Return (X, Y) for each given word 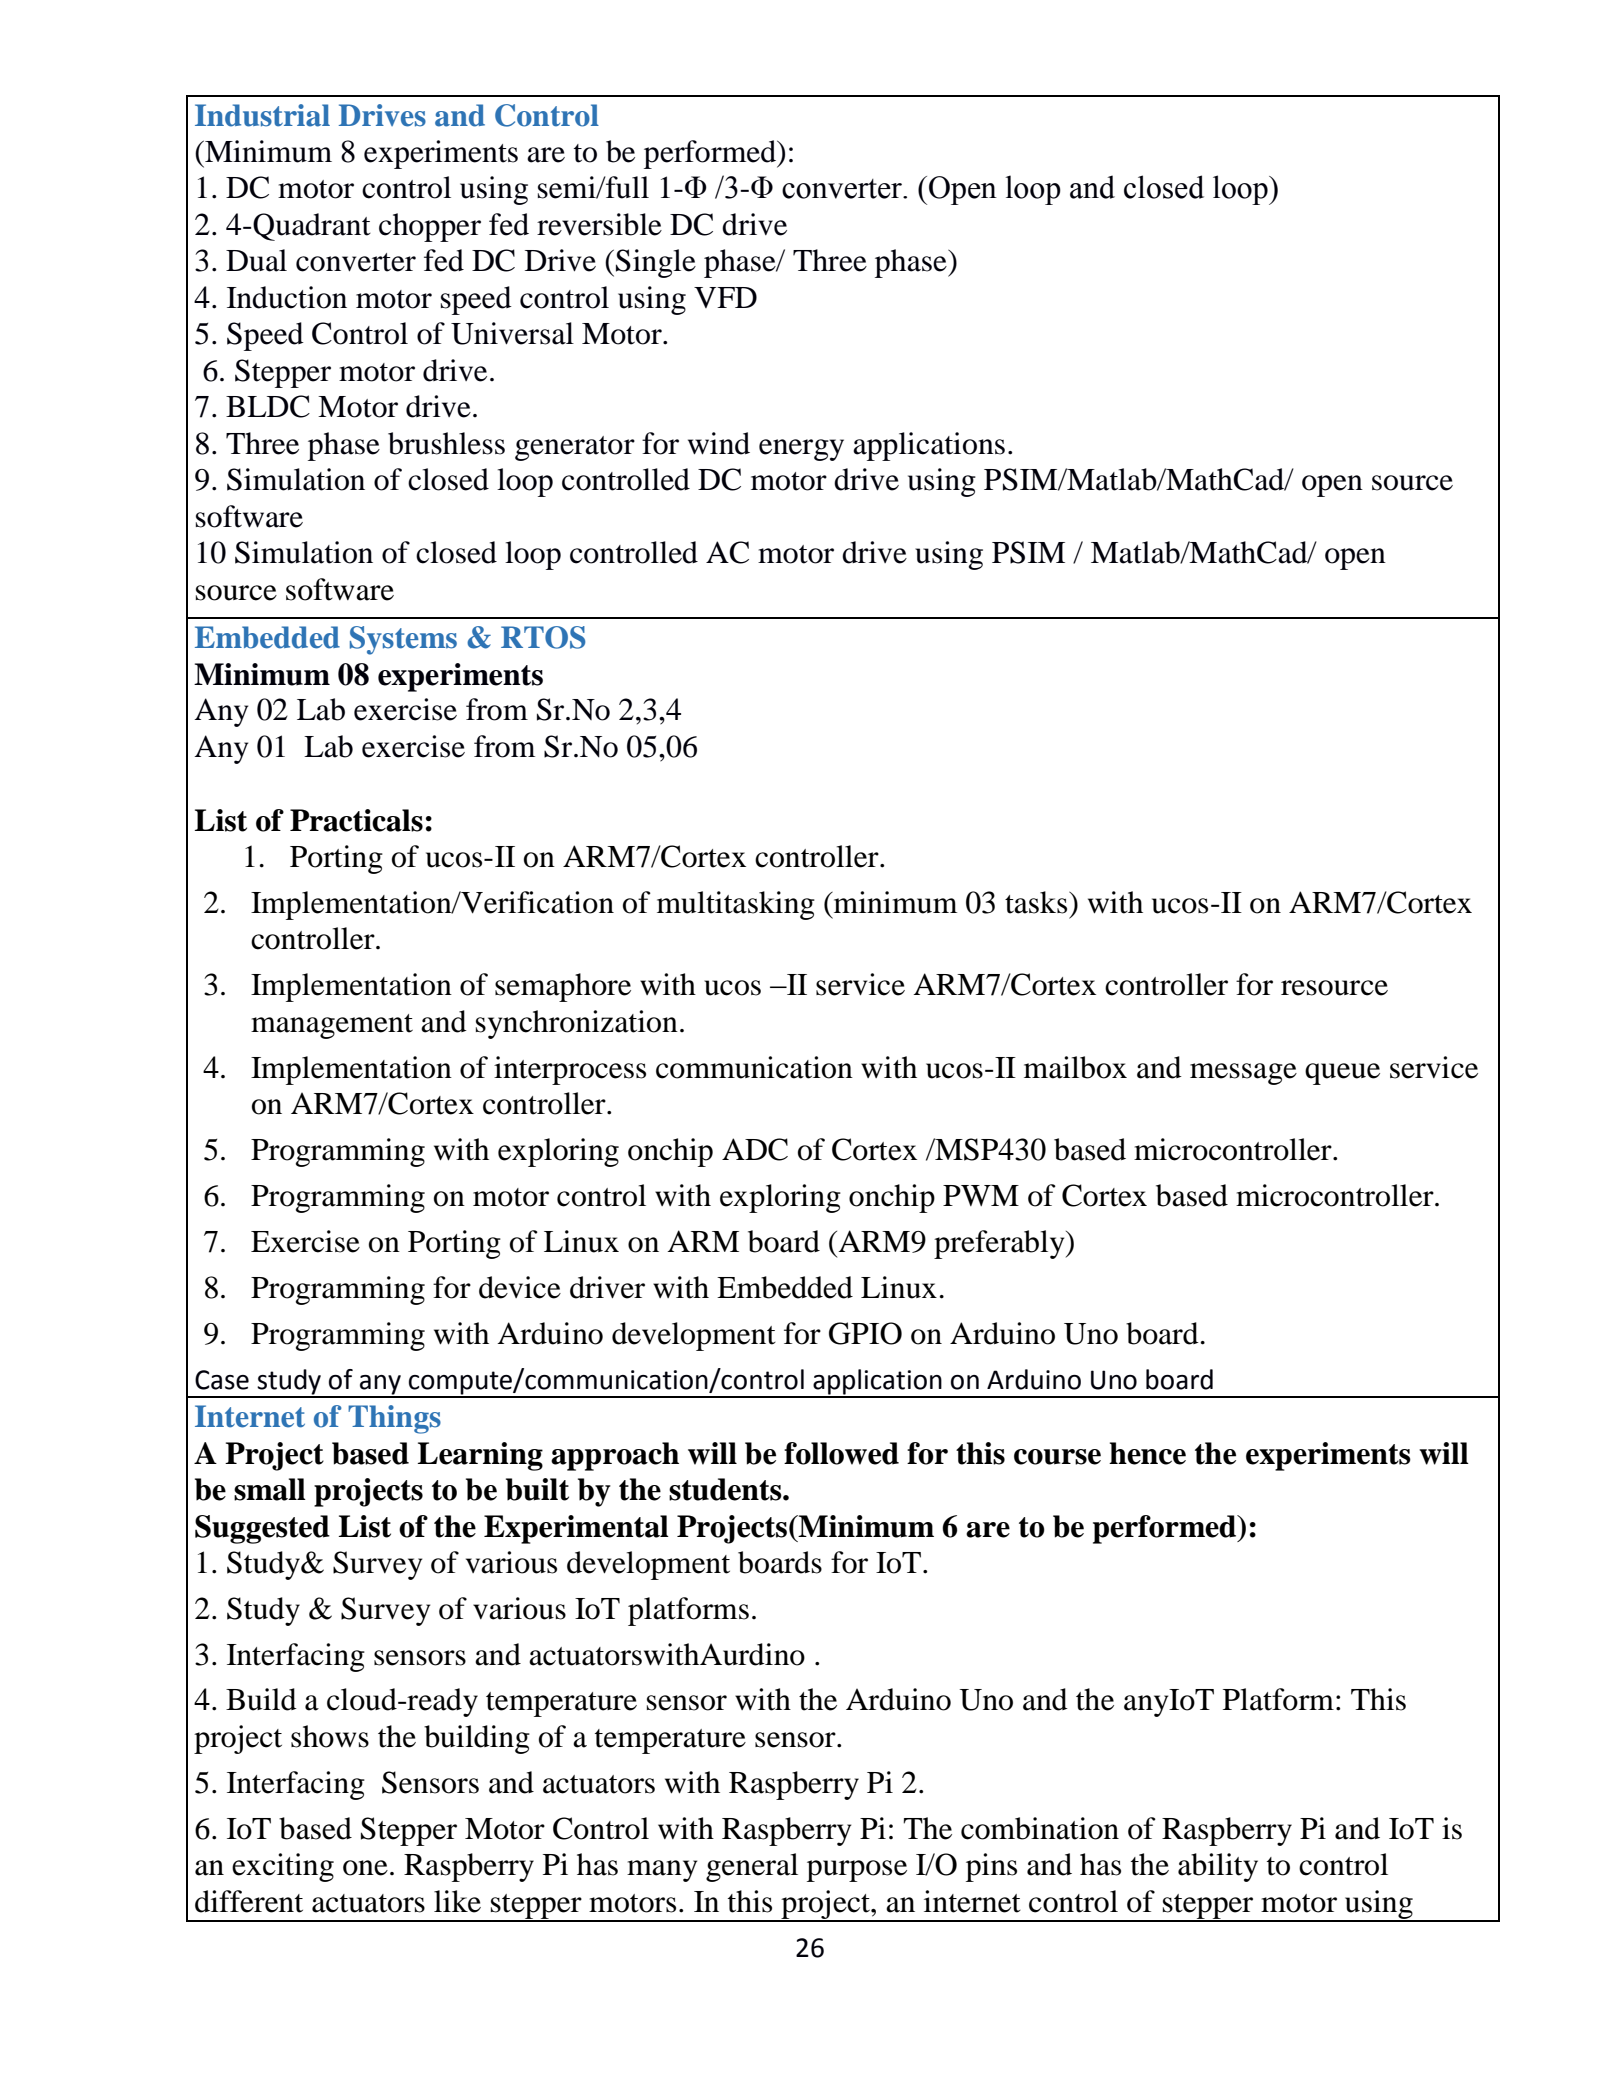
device (520, 1287)
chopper (430, 227)
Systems (403, 640)
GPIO (865, 1333)
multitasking (736, 905)
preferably (1000, 1244)
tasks (1037, 902)
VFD (725, 297)
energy (801, 450)
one (365, 1868)
